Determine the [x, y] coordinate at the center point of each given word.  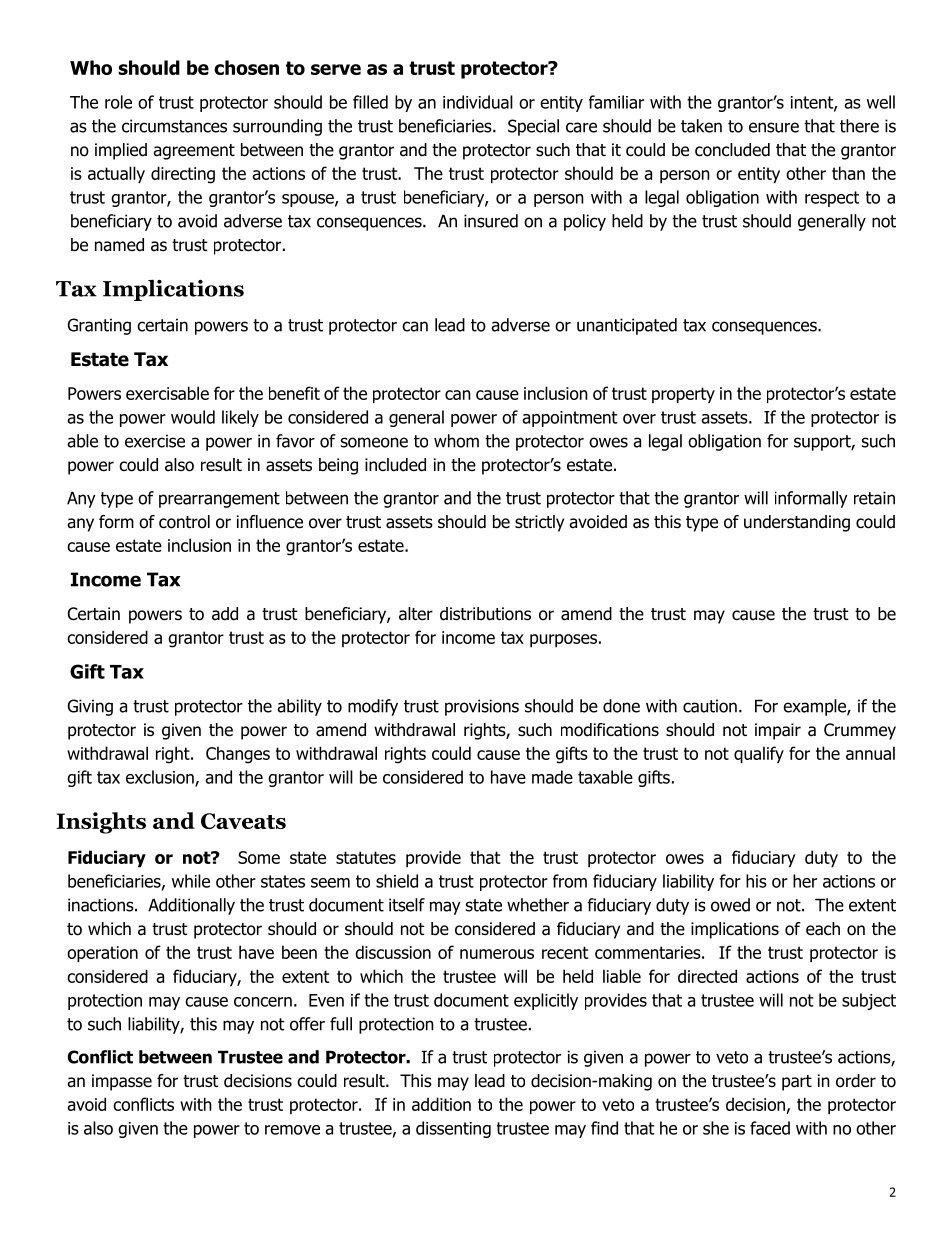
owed [730, 905]
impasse [122, 1082]
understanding [797, 523]
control [184, 522]
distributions [485, 614]
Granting [99, 326]
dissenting [453, 1129]
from [570, 881]
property [683, 395]
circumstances [174, 126]
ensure [774, 127]
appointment [570, 419]
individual [478, 102]
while [191, 881]
